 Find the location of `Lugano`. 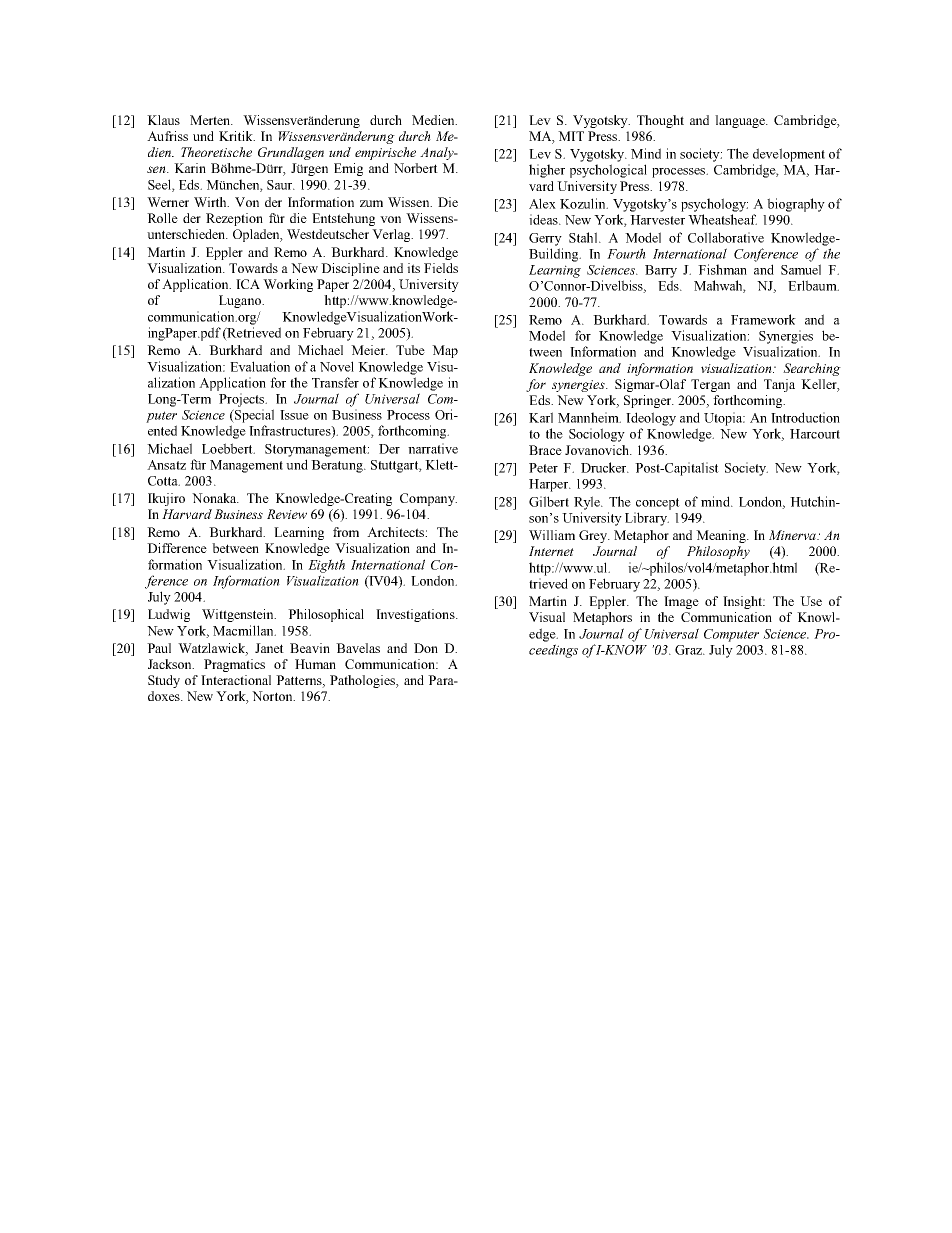

Lugano is located at coordinates (241, 301).
